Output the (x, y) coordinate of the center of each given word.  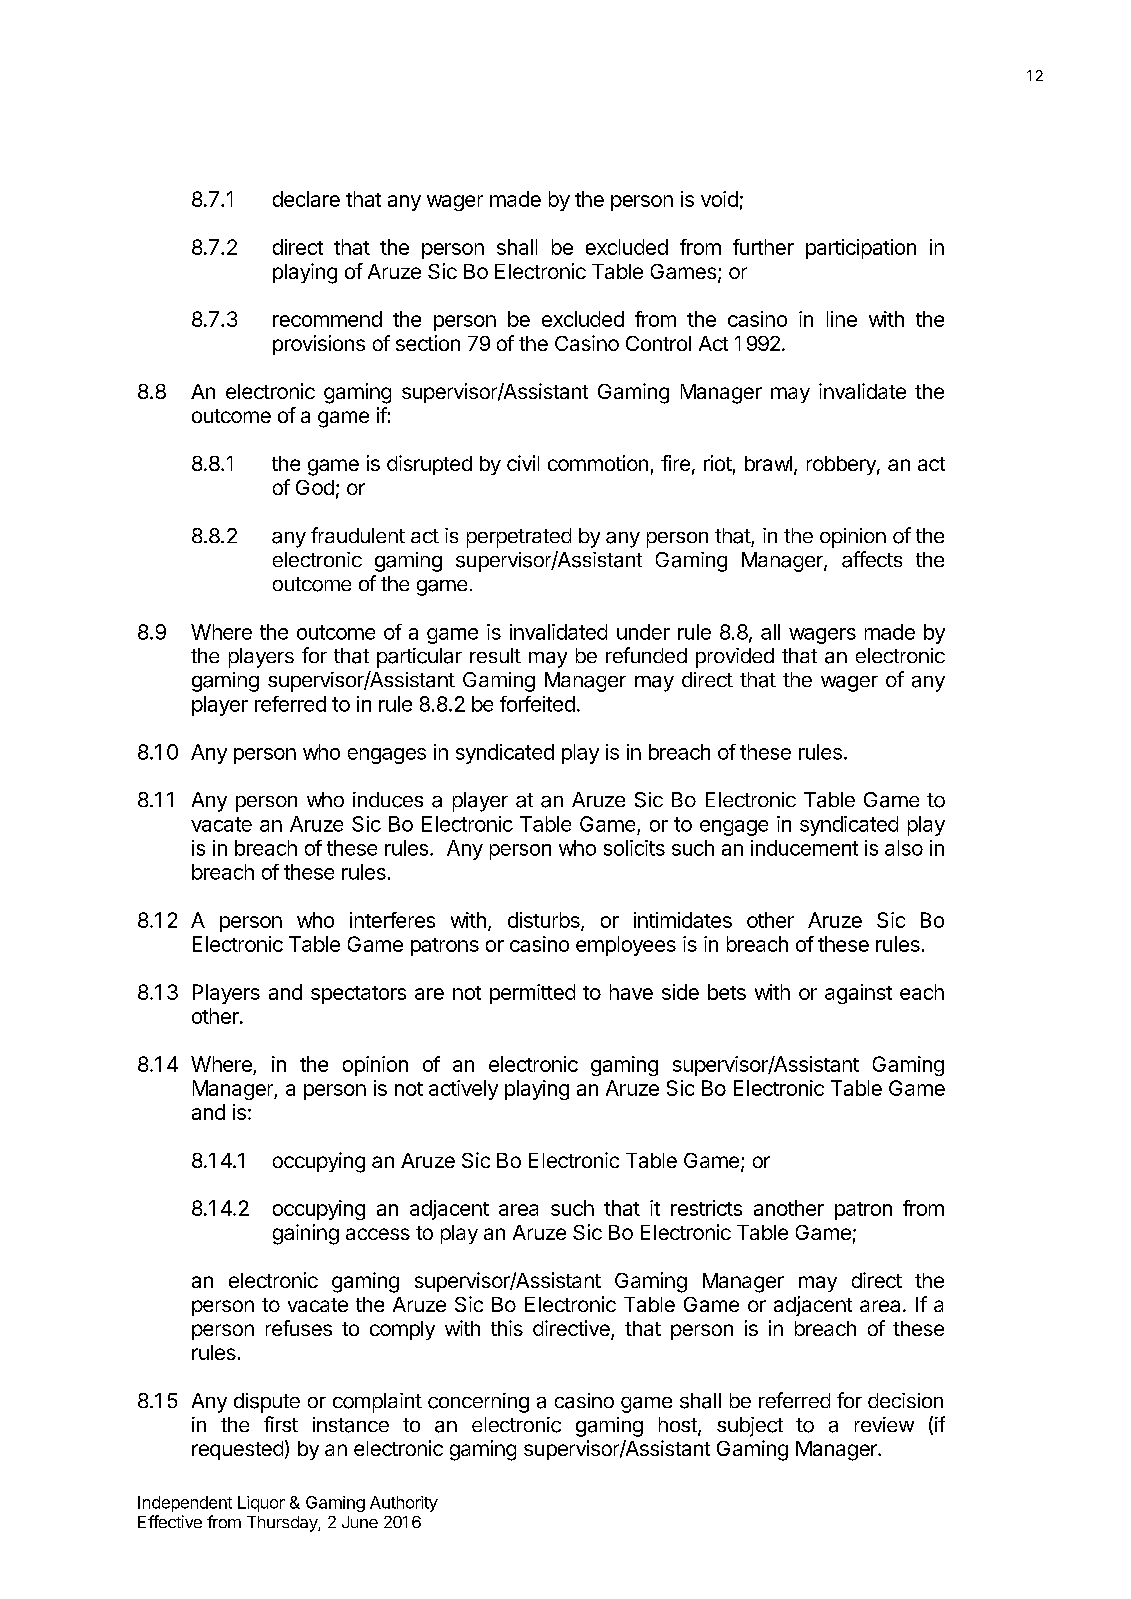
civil (523, 463)
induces (388, 800)
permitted (532, 994)
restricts (706, 1208)
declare (306, 199)
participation (861, 249)
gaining (306, 1234)
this (507, 1328)
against (858, 994)
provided (735, 658)
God (315, 487)
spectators (358, 995)
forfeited (537, 704)
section (428, 343)
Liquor (261, 1504)
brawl (768, 463)
